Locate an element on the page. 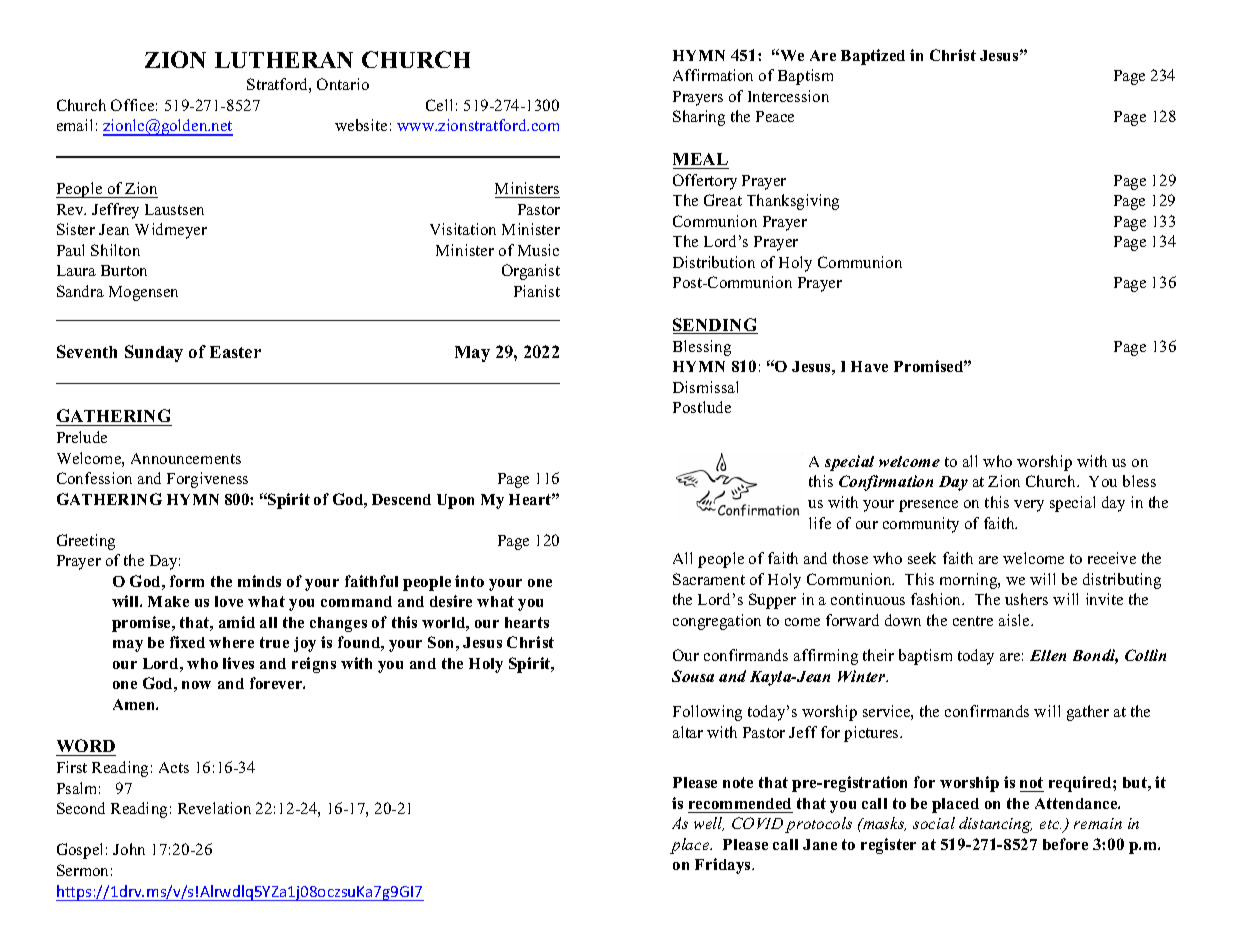  LUTHERAN is located at coordinates (284, 60).
